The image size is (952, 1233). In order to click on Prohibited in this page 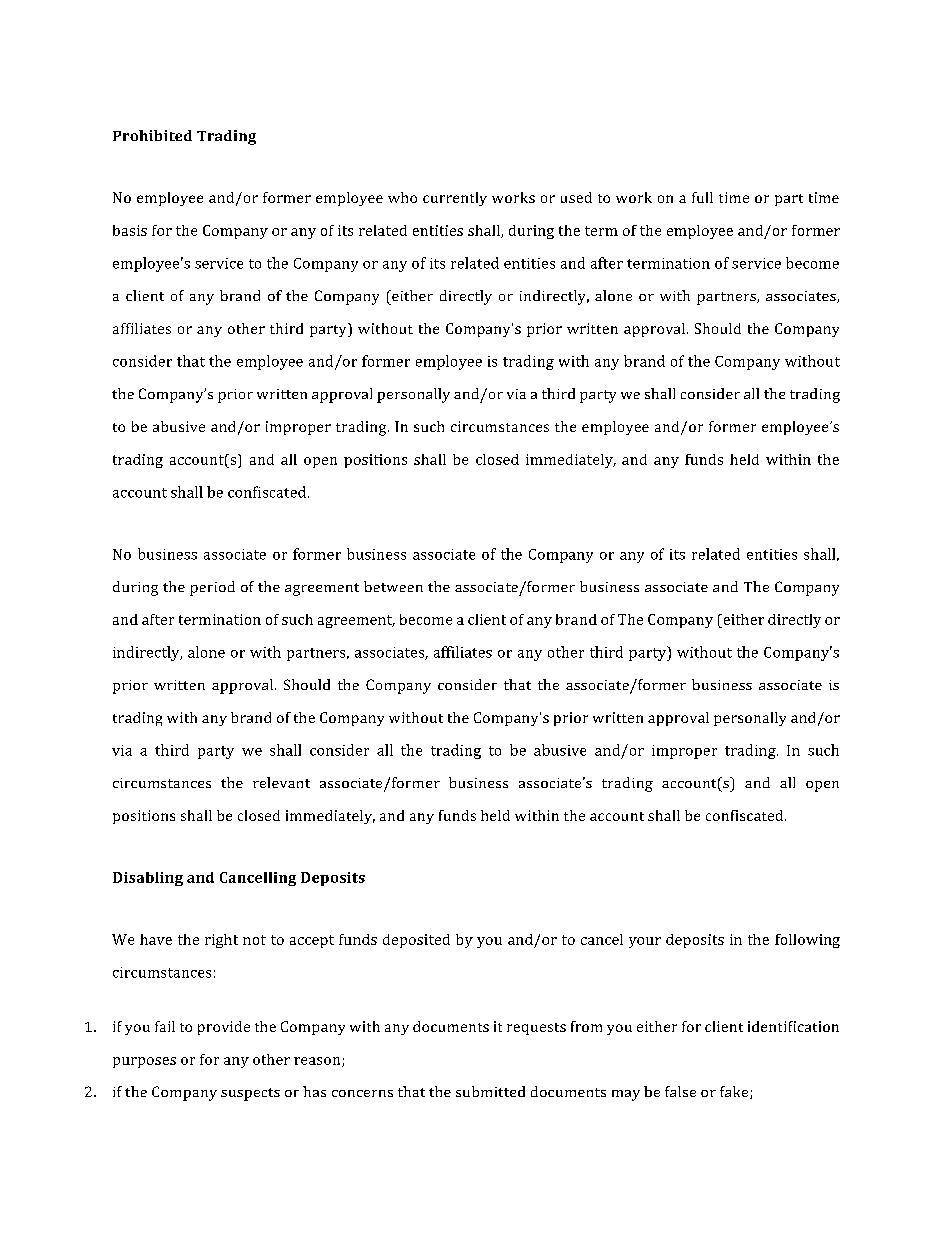, I will do `click(152, 135)`.
